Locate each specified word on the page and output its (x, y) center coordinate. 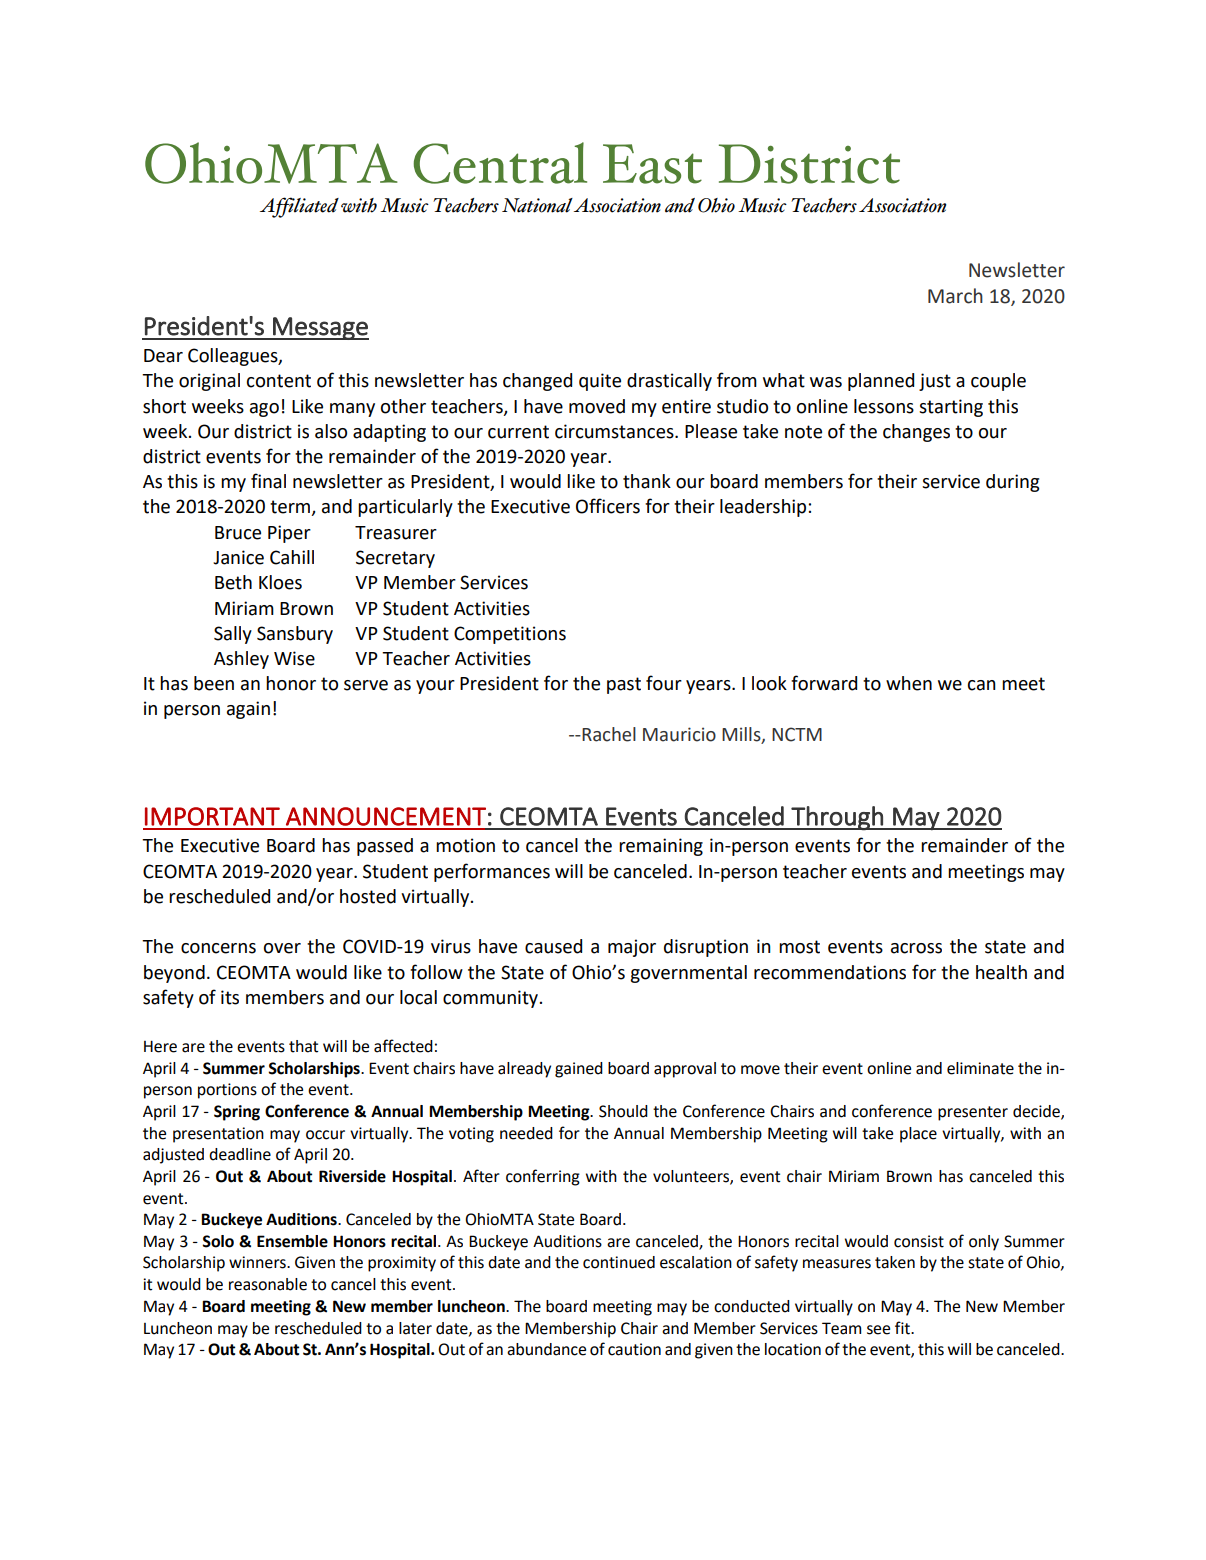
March (955, 296)
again (248, 710)
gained (579, 1070)
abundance (546, 1349)
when (909, 683)
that (304, 1046)
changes (916, 433)
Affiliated (299, 207)
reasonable (268, 1284)
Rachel (608, 734)
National (537, 205)
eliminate (980, 1068)
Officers (608, 506)
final (268, 481)
